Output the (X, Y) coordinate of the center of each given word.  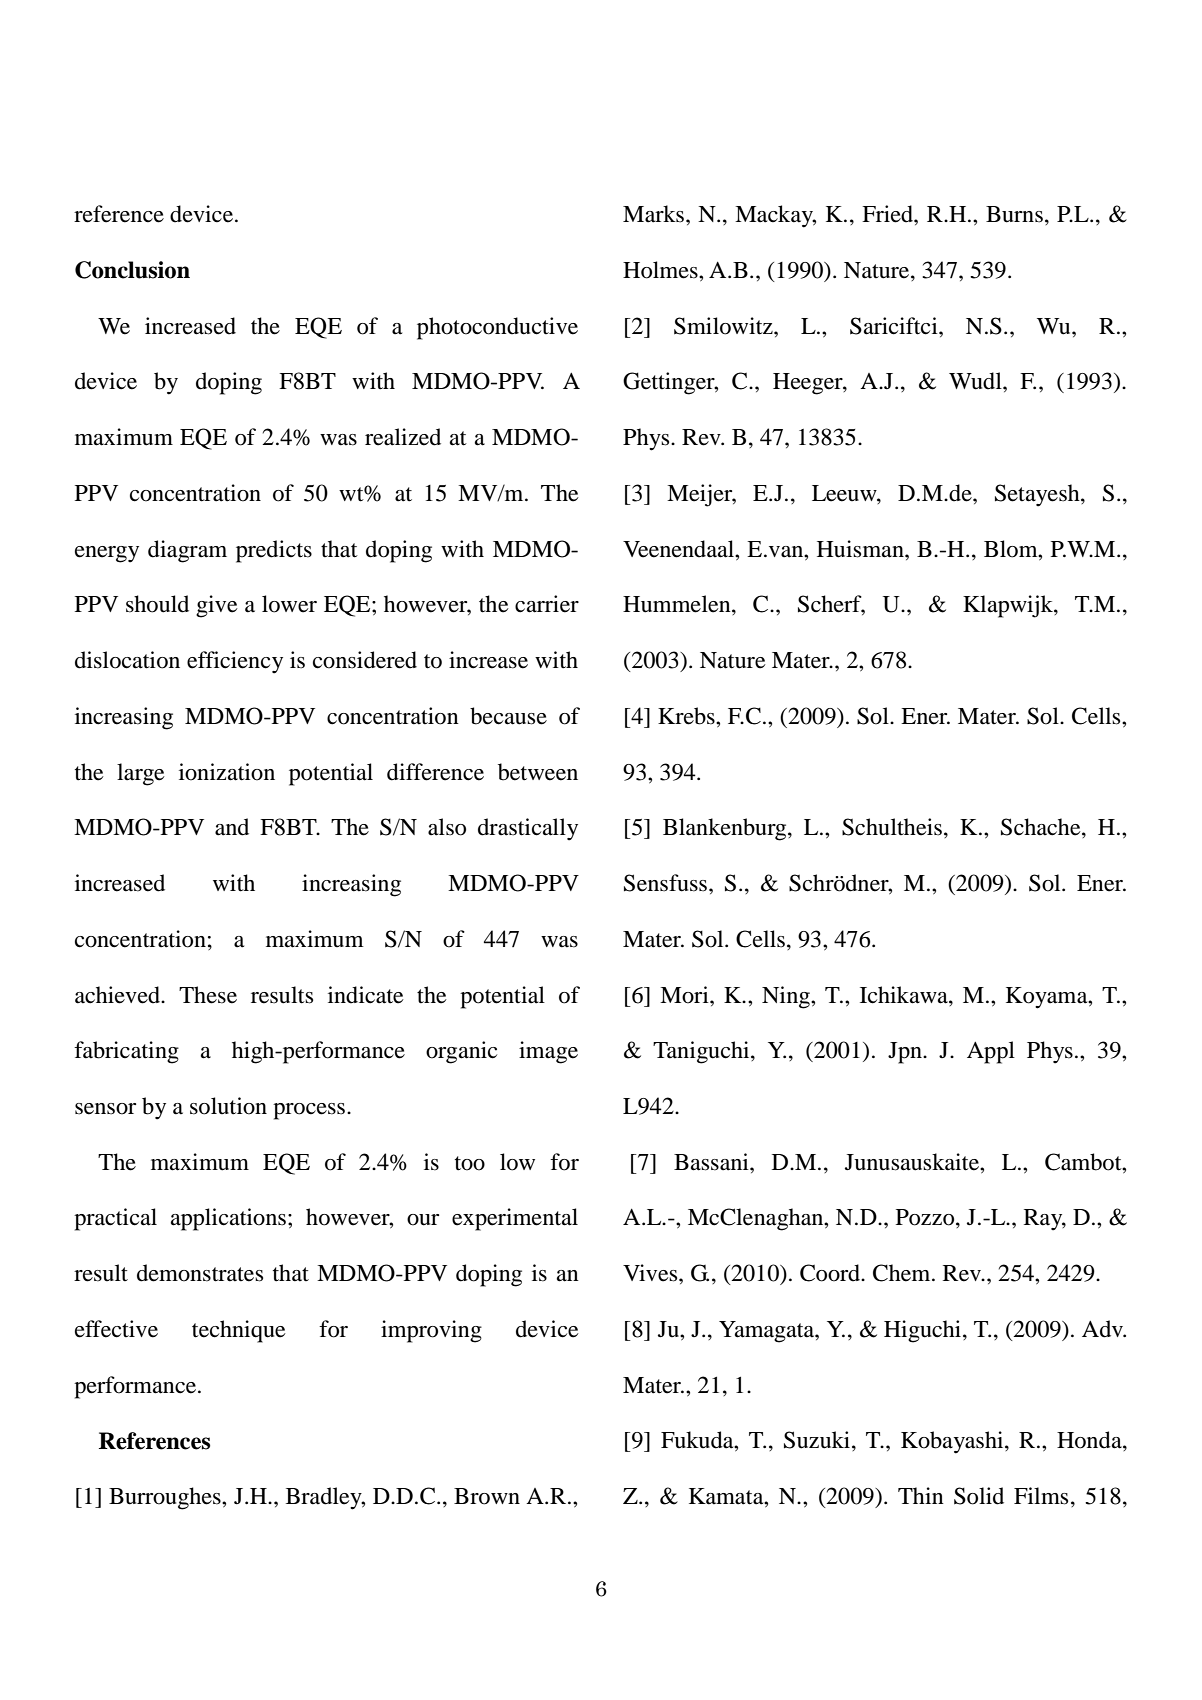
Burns (1014, 214)
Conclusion (132, 270)
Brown (487, 1496)
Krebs (687, 716)
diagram (187, 551)
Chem (903, 1273)
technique (239, 1331)
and (232, 827)
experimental (515, 1219)
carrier (547, 604)
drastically (528, 829)
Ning (787, 997)
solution (228, 1106)
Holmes (661, 270)
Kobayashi (953, 1442)
